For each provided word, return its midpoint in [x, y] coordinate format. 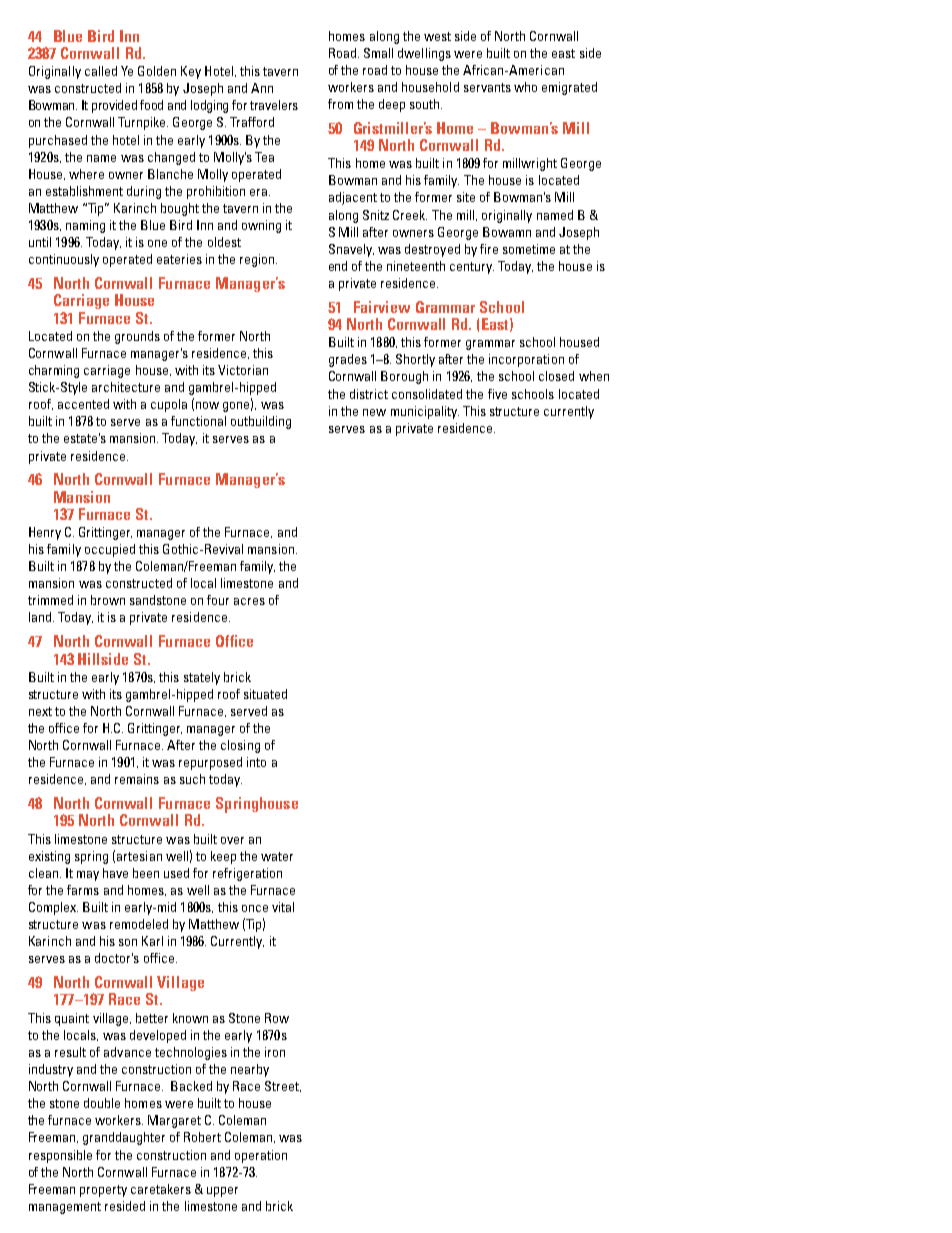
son [128, 942]
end [338, 266]
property [103, 1191]
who [525, 87]
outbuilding [261, 422]
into [256, 762]
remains [137, 779]
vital [283, 907]
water [277, 856]
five [497, 394]
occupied [110, 550]
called [101, 71]
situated [265, 694]
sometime [529, 249]
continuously [64, 260]
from [340, 104]
